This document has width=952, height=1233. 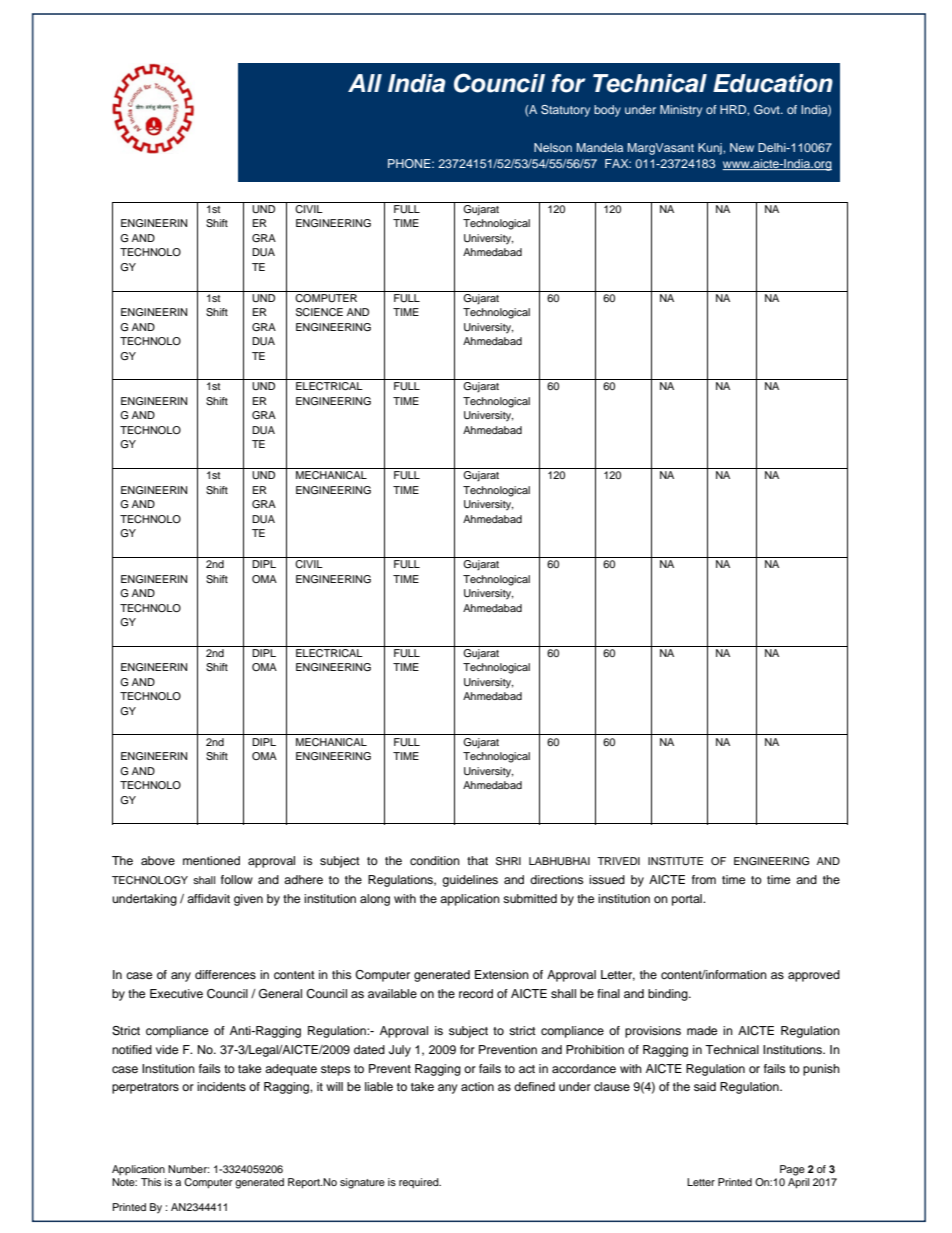 I want to click on affidavit, so click(x=208, y=898).
